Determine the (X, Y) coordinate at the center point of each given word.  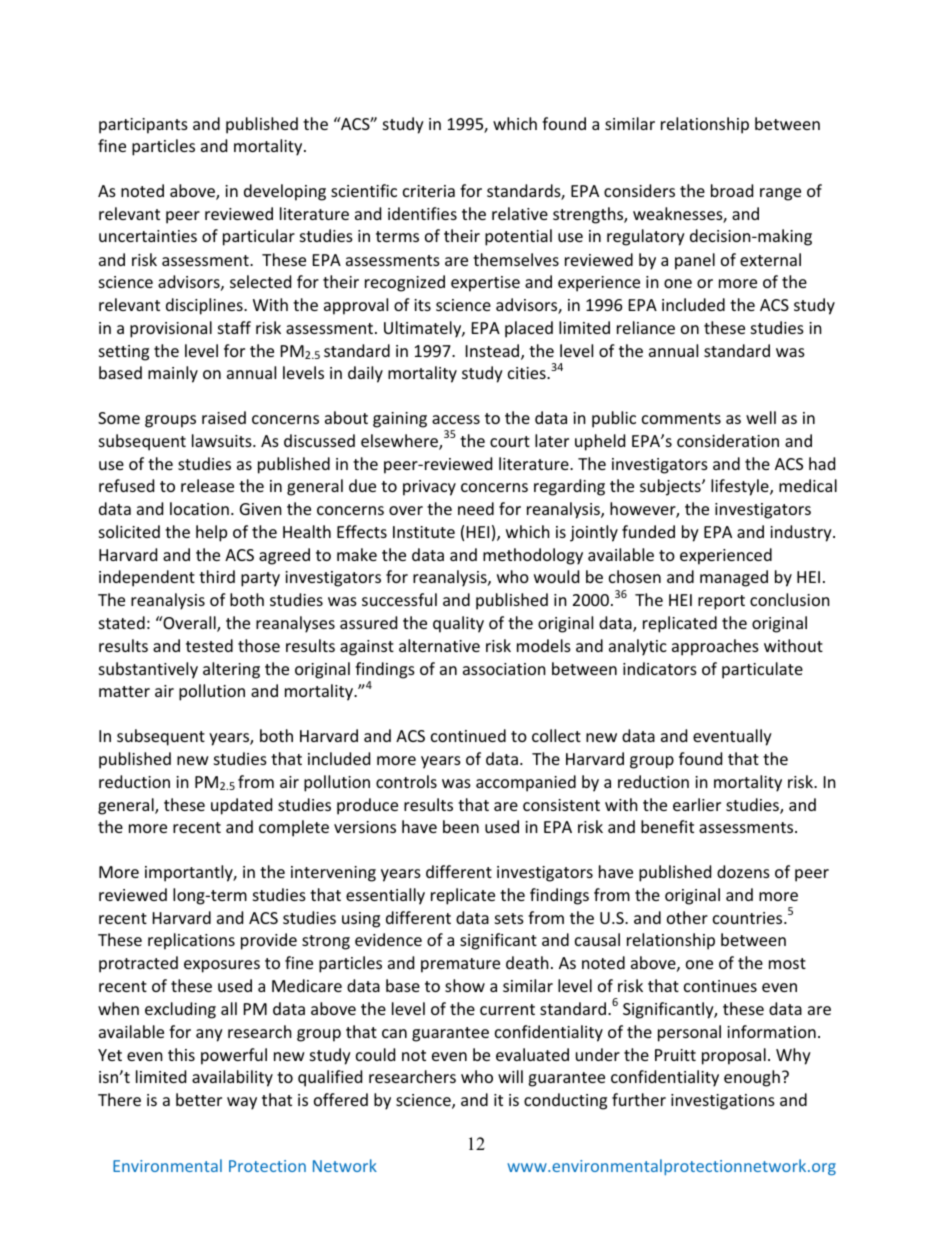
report (721, 602)
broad (732, 190)
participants (143, 126)
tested (209, 645)
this (181, 1054)
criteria (429, 191)
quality (458, 624)
